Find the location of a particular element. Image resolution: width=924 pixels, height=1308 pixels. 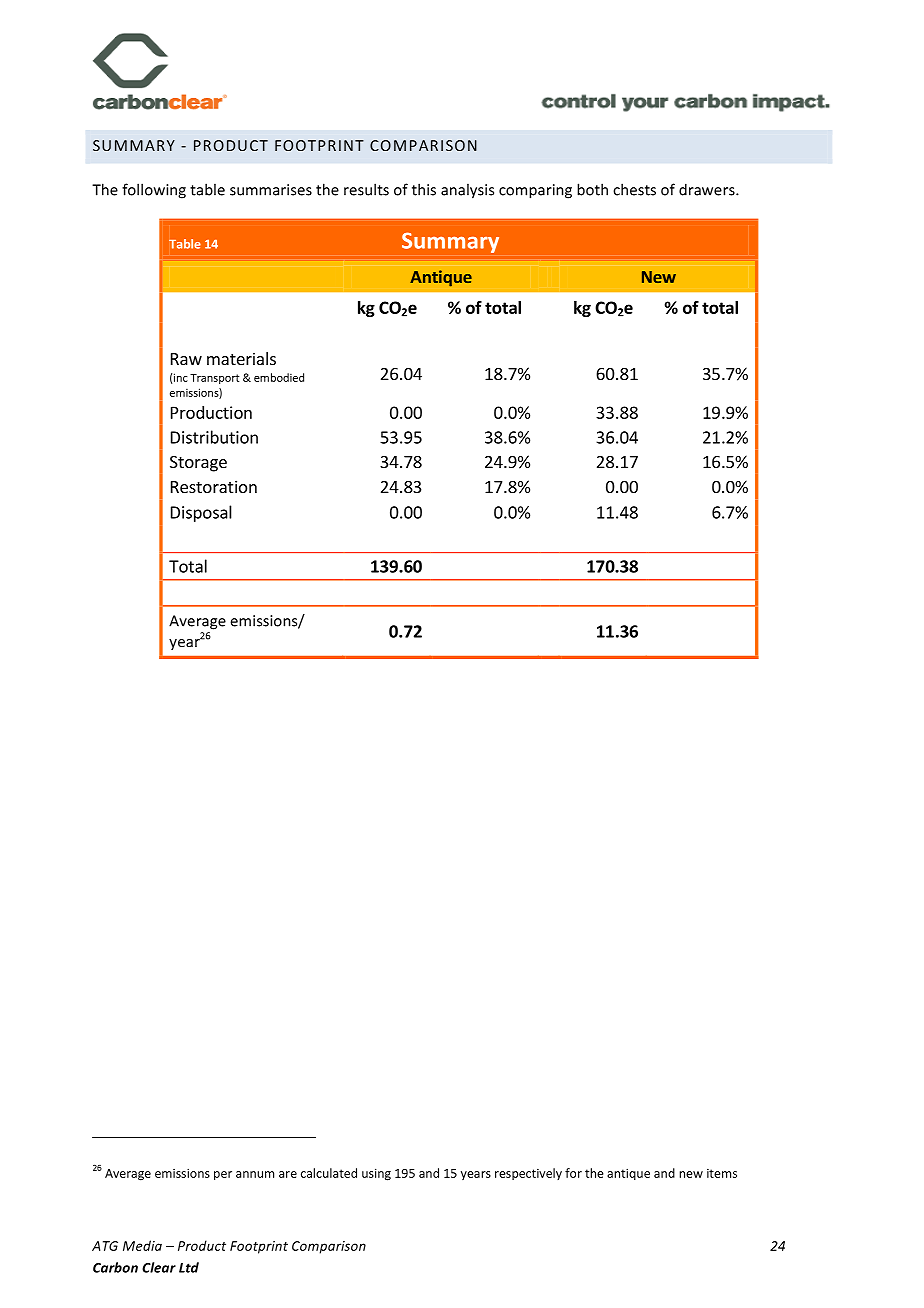

using is located at coordinates (376, 1174).
